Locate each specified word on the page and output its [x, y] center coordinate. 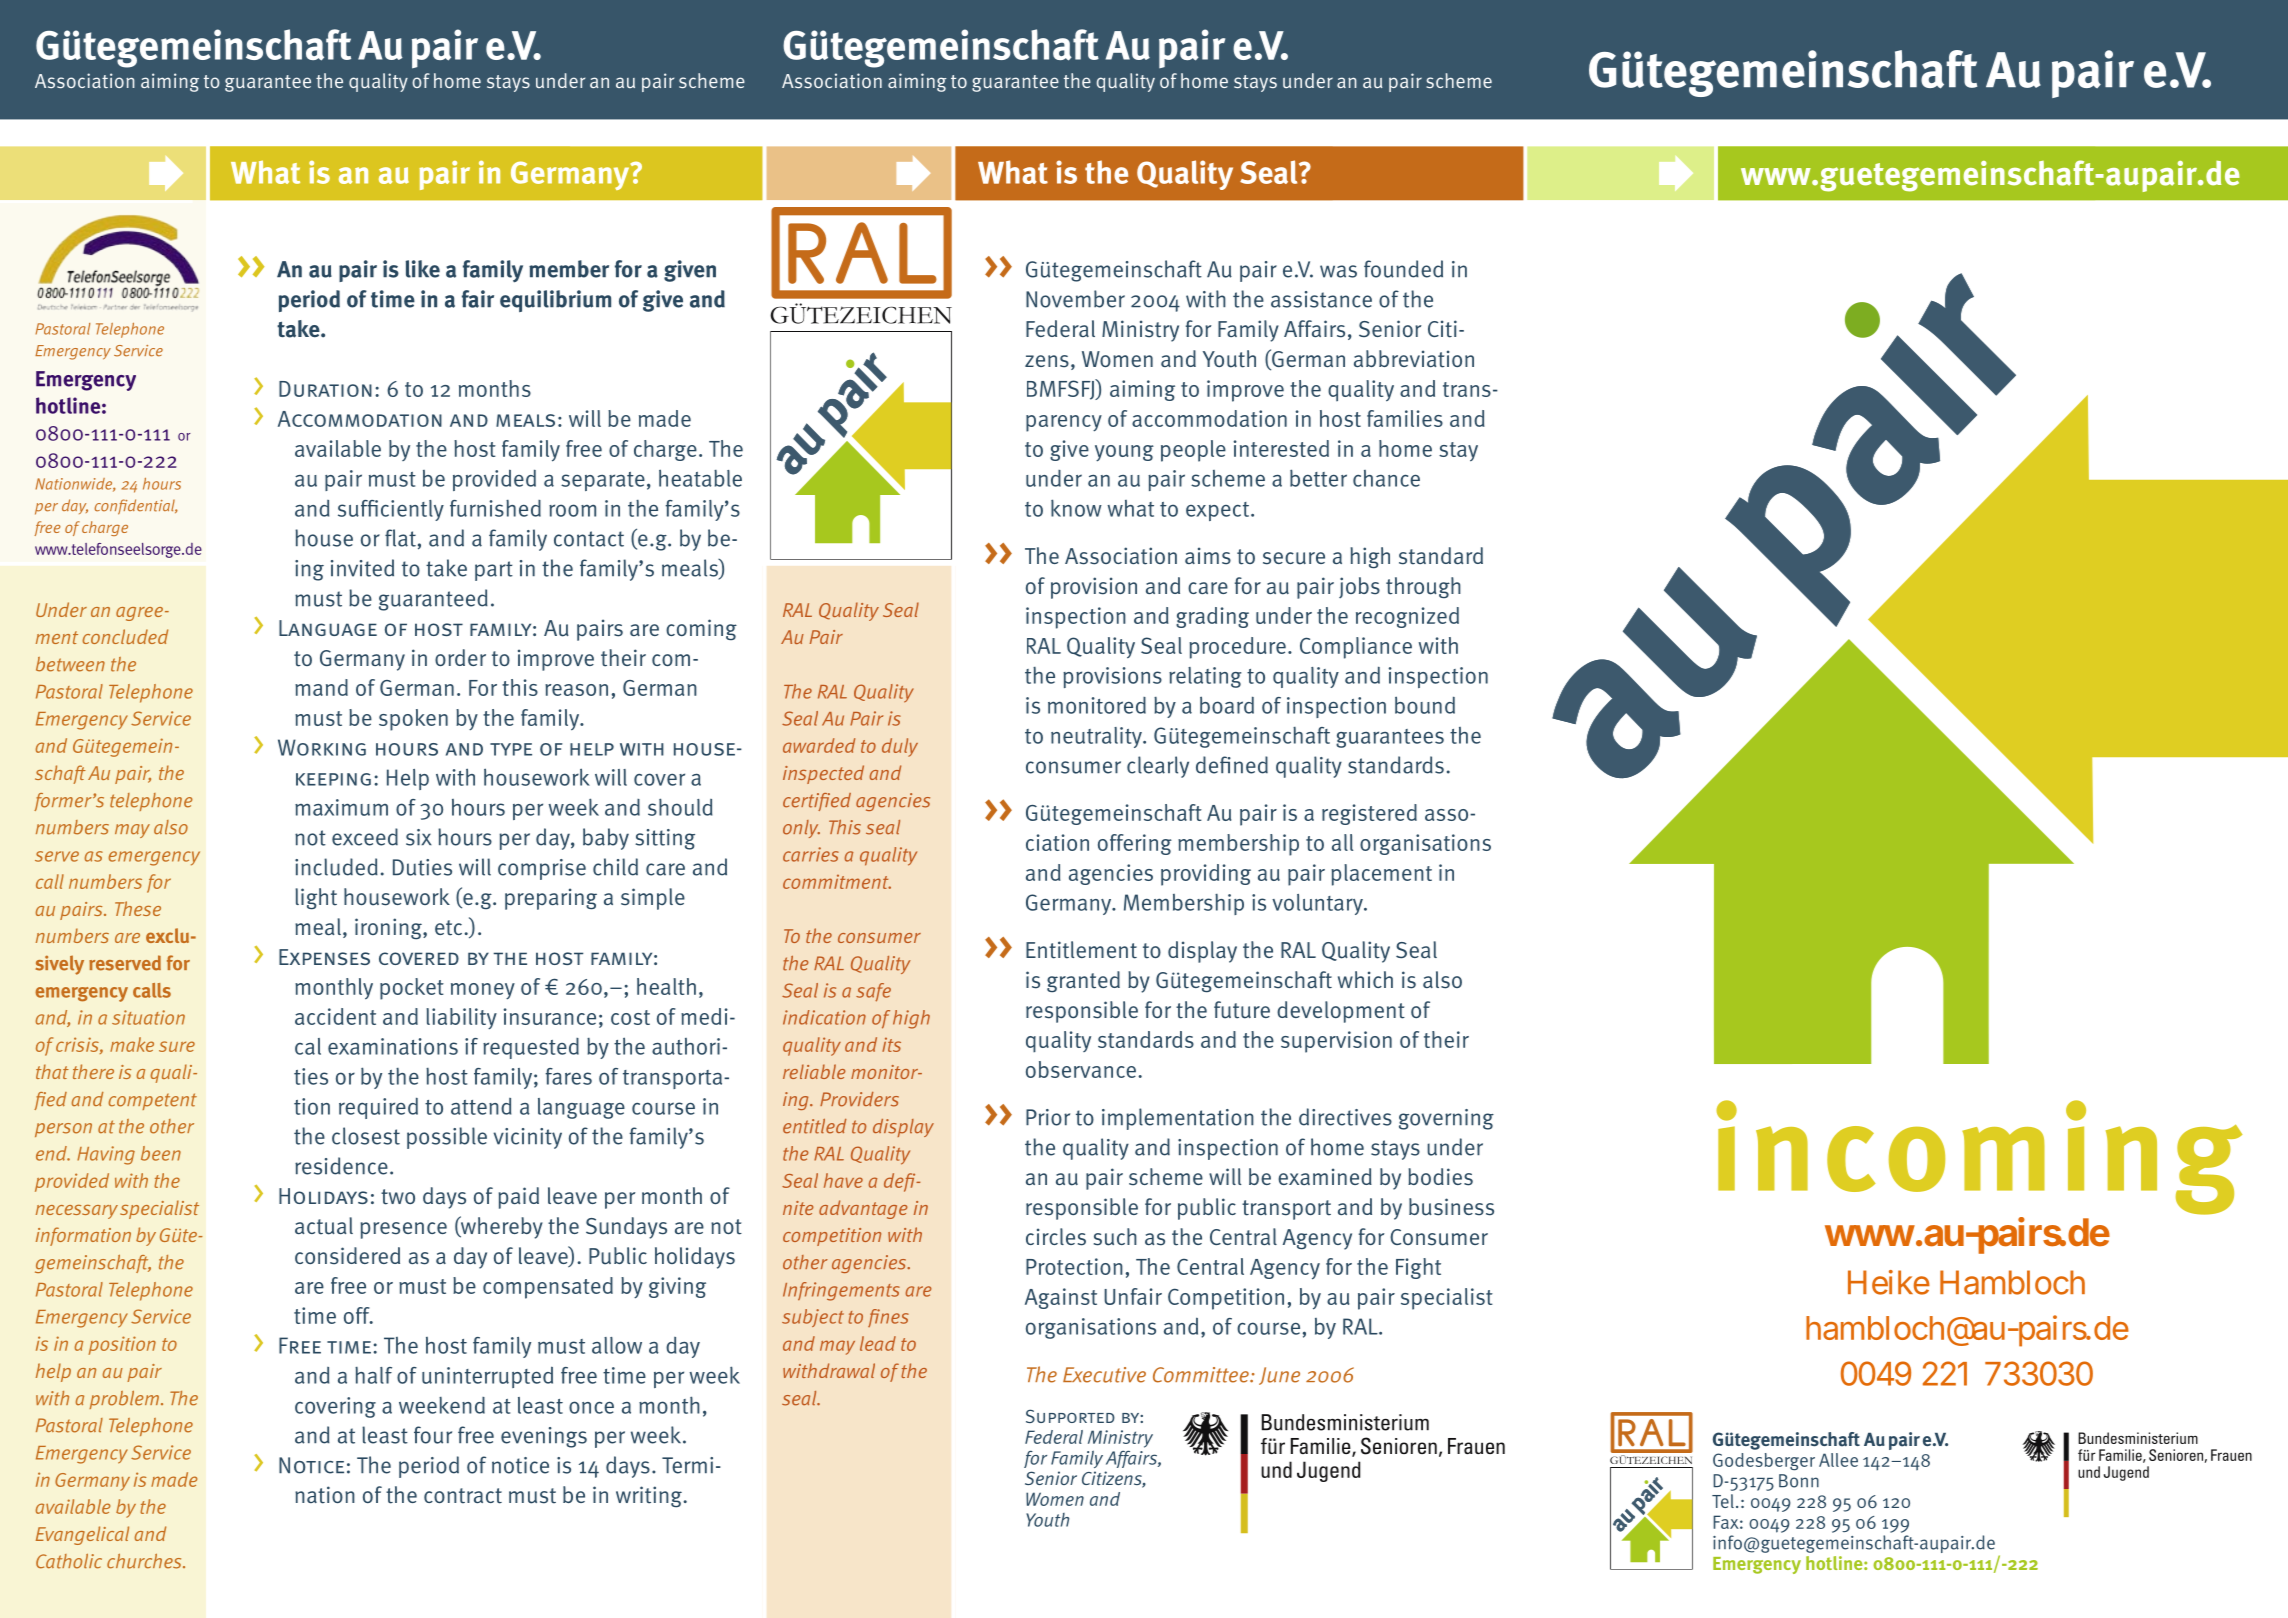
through [1423, 587]
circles [1056, 1237]
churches [145, 1561]
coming [701, 629]
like [423, 269]
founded [1403, 269]
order [460, 657]
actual [324, 1226]
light [316, 899]
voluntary [1318, 904]
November [1075, 299]
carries [811, 854]
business [1451, 1207]
